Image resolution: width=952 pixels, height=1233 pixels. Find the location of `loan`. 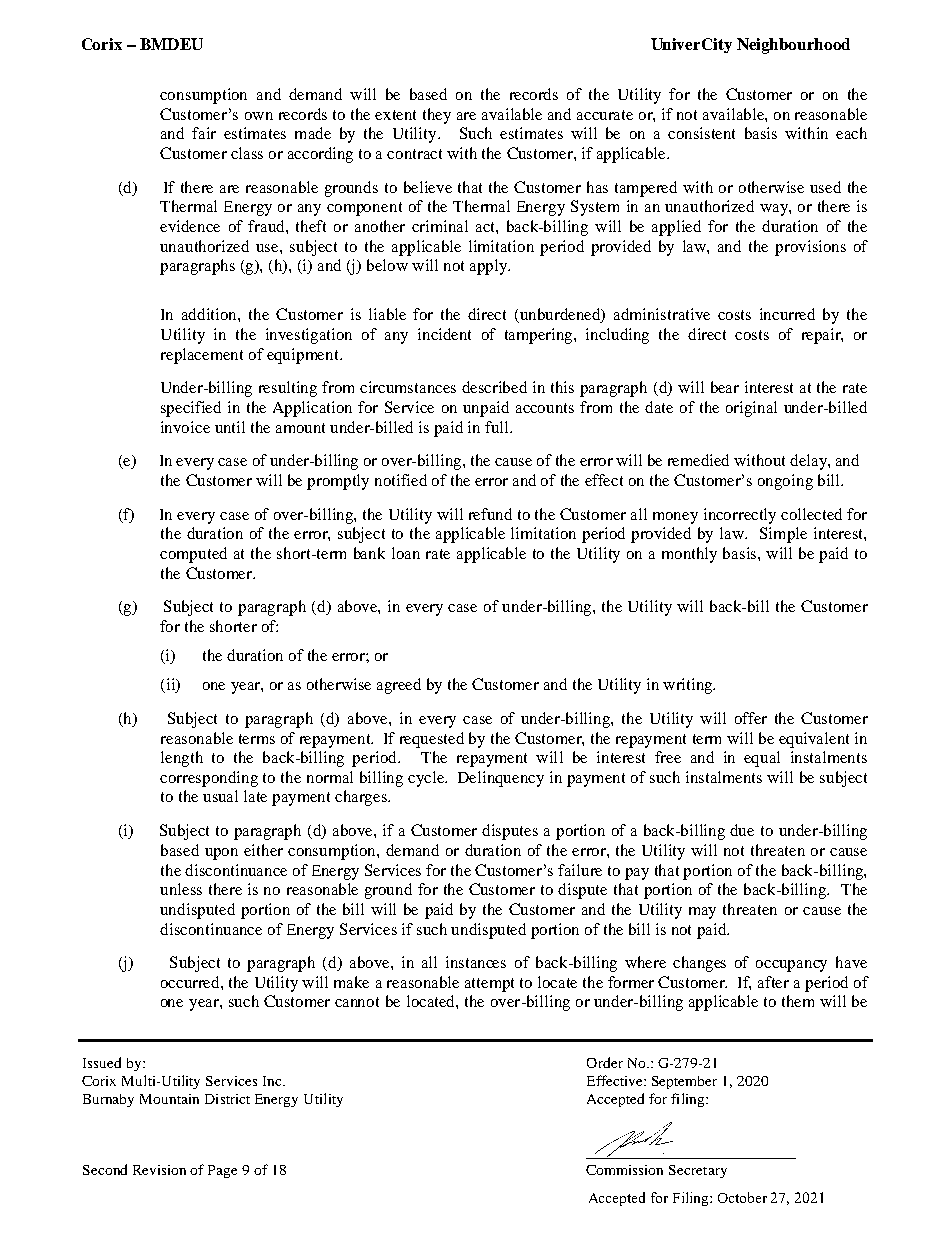

loan is located at coordinates (406, 553).
